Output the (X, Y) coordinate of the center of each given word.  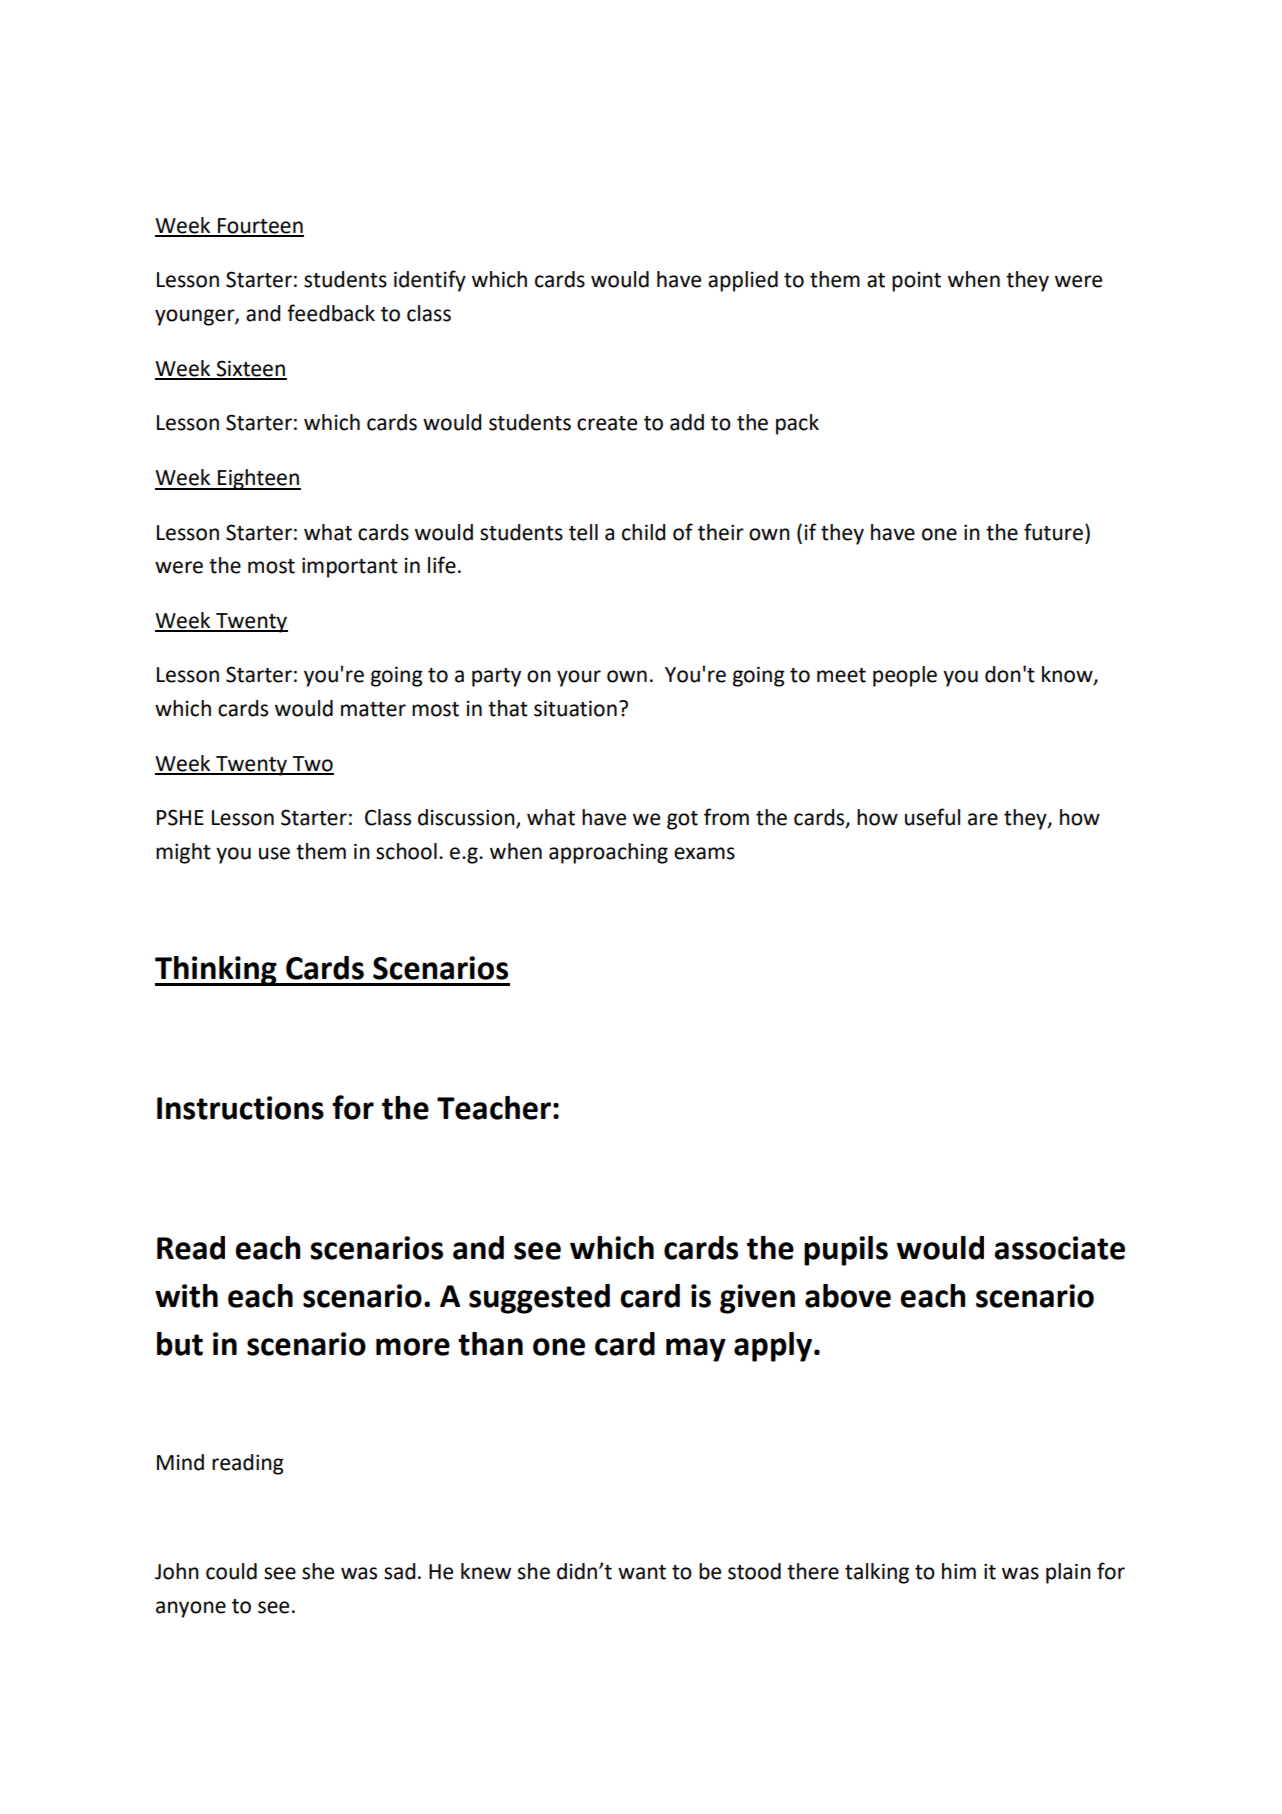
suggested (539, 1299)
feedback (331, 313)
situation (575, 708)
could (231, 1571)
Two (312, 765)
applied (743, 281)
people (905, 676)
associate (1059, 1248)
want (642, 1572)
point (916, 282)
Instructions (240, 1108)
